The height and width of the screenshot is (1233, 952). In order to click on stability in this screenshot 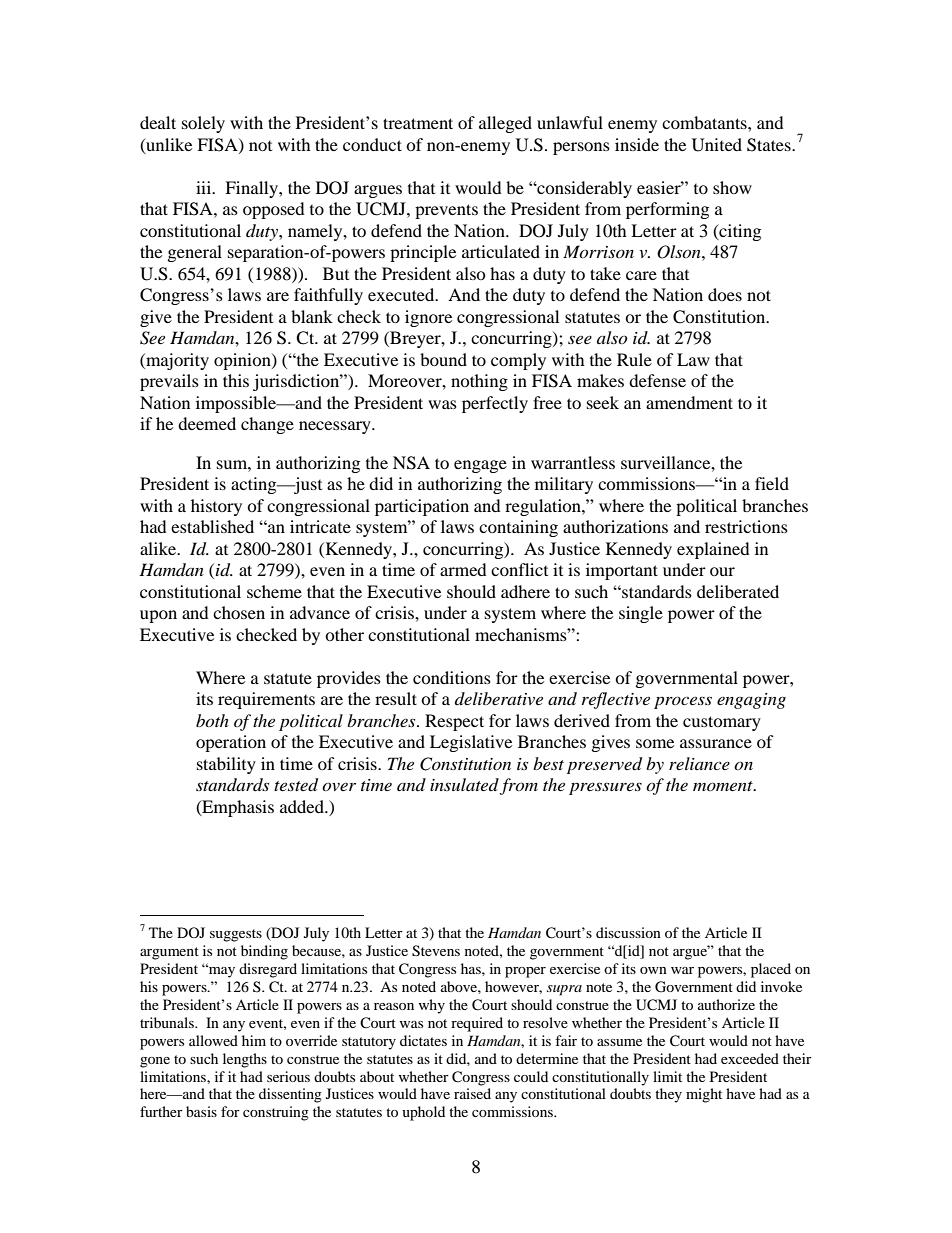, I will do `click(226, 765)`.
